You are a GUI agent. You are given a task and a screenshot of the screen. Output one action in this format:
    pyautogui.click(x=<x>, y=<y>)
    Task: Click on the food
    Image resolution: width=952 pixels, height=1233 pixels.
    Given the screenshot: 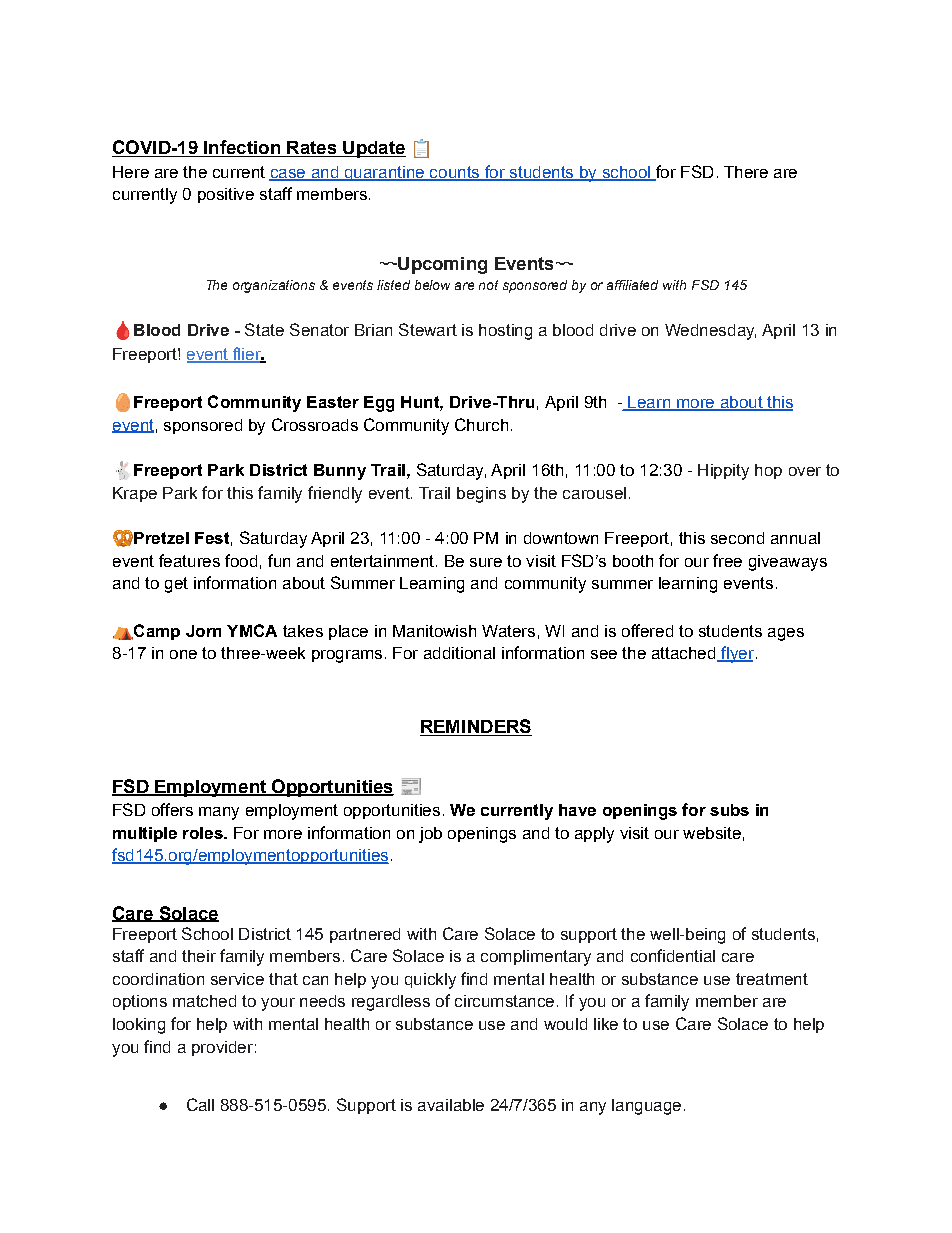 What is the action you would take?
    pyautogui.click(x=241, y=560)
